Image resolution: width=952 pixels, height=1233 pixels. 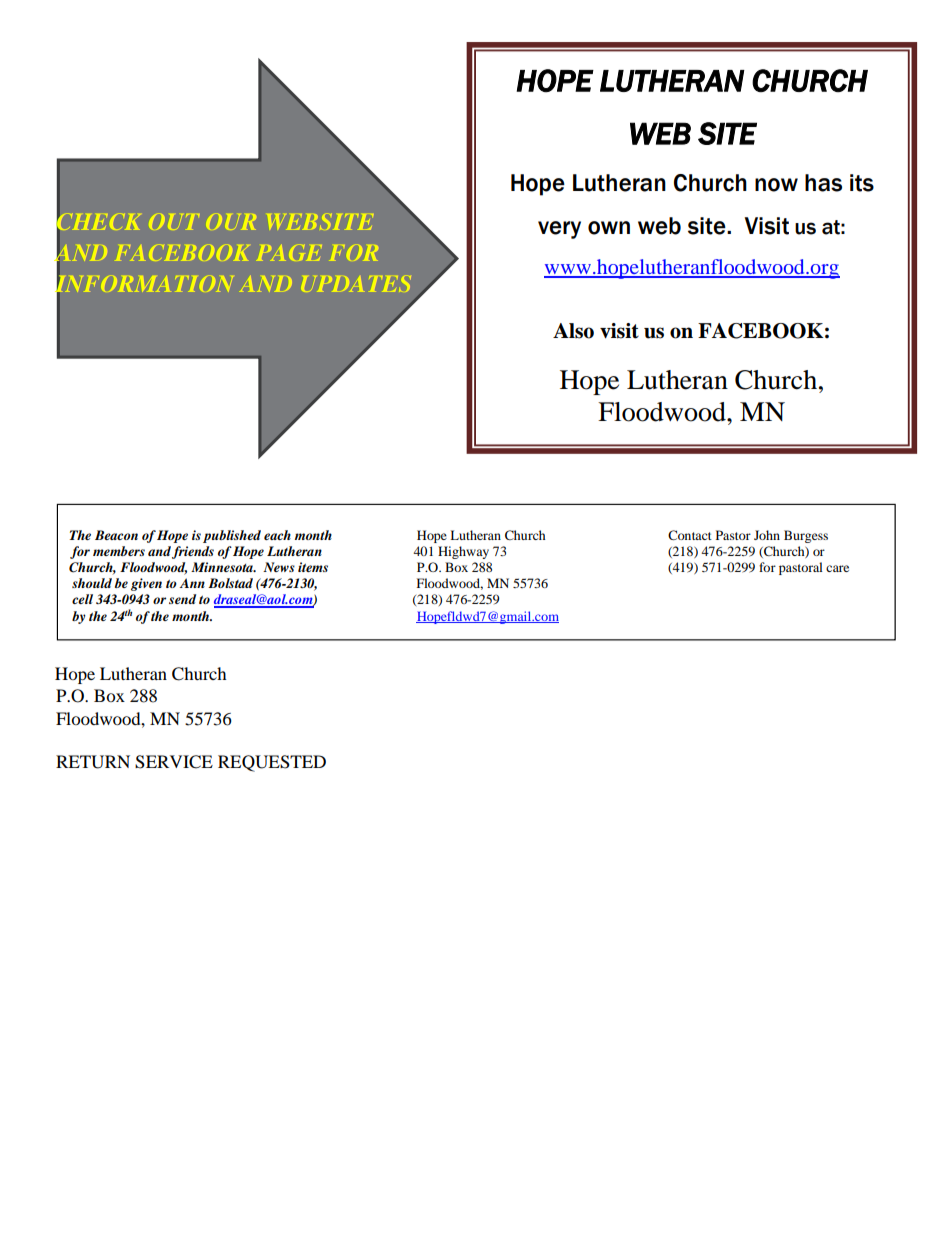 What do you see at coordinates (313, 567) in the image?
I see `items` at bounding box center [313, 567].
